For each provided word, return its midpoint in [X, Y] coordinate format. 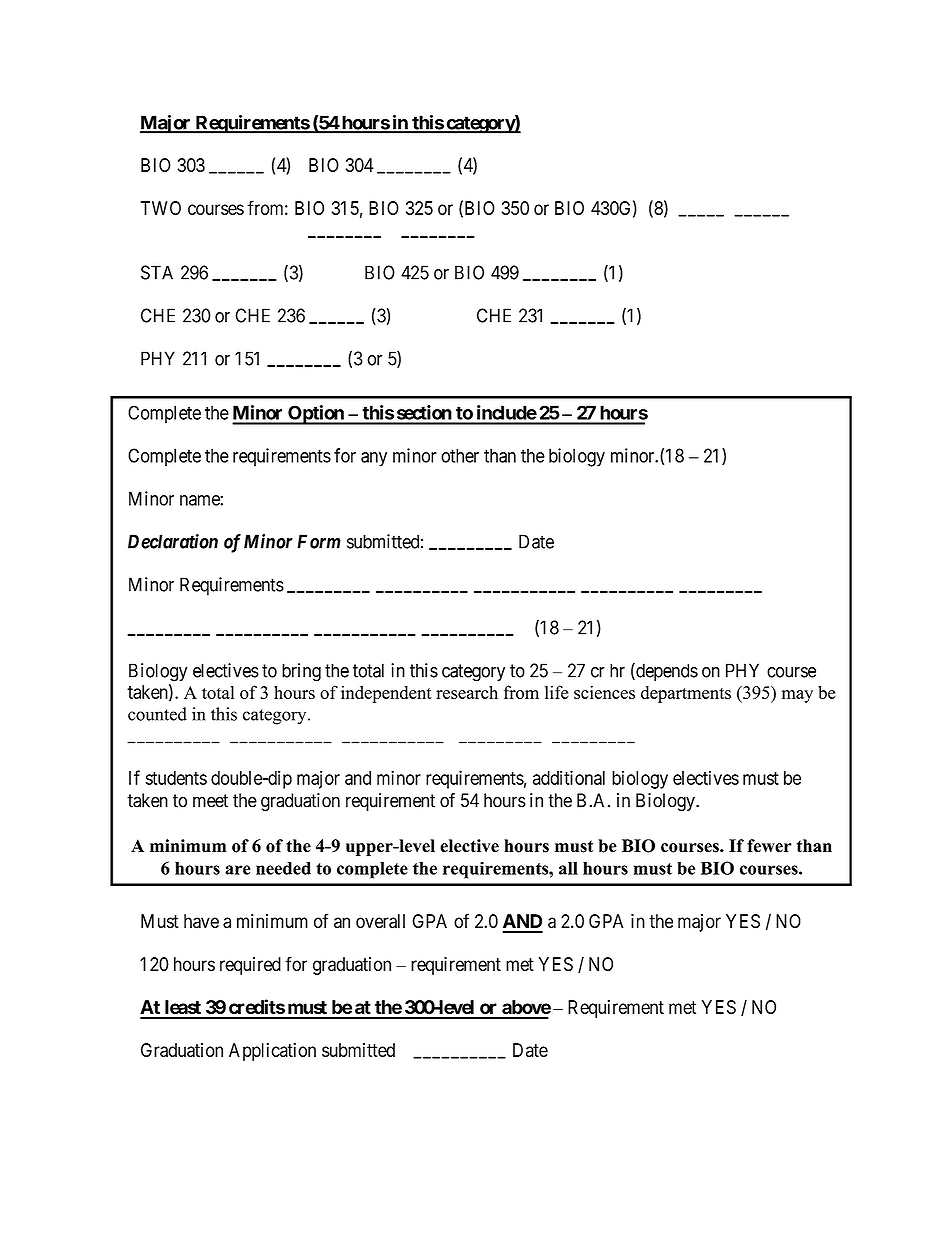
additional [569, 777]
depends [666, 671]
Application [272, 1052]
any [374, 459]
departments [686, 694]
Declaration [173, 541]
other [460, 455]
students [176, 778]
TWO [160, 208]
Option [316, 415]
